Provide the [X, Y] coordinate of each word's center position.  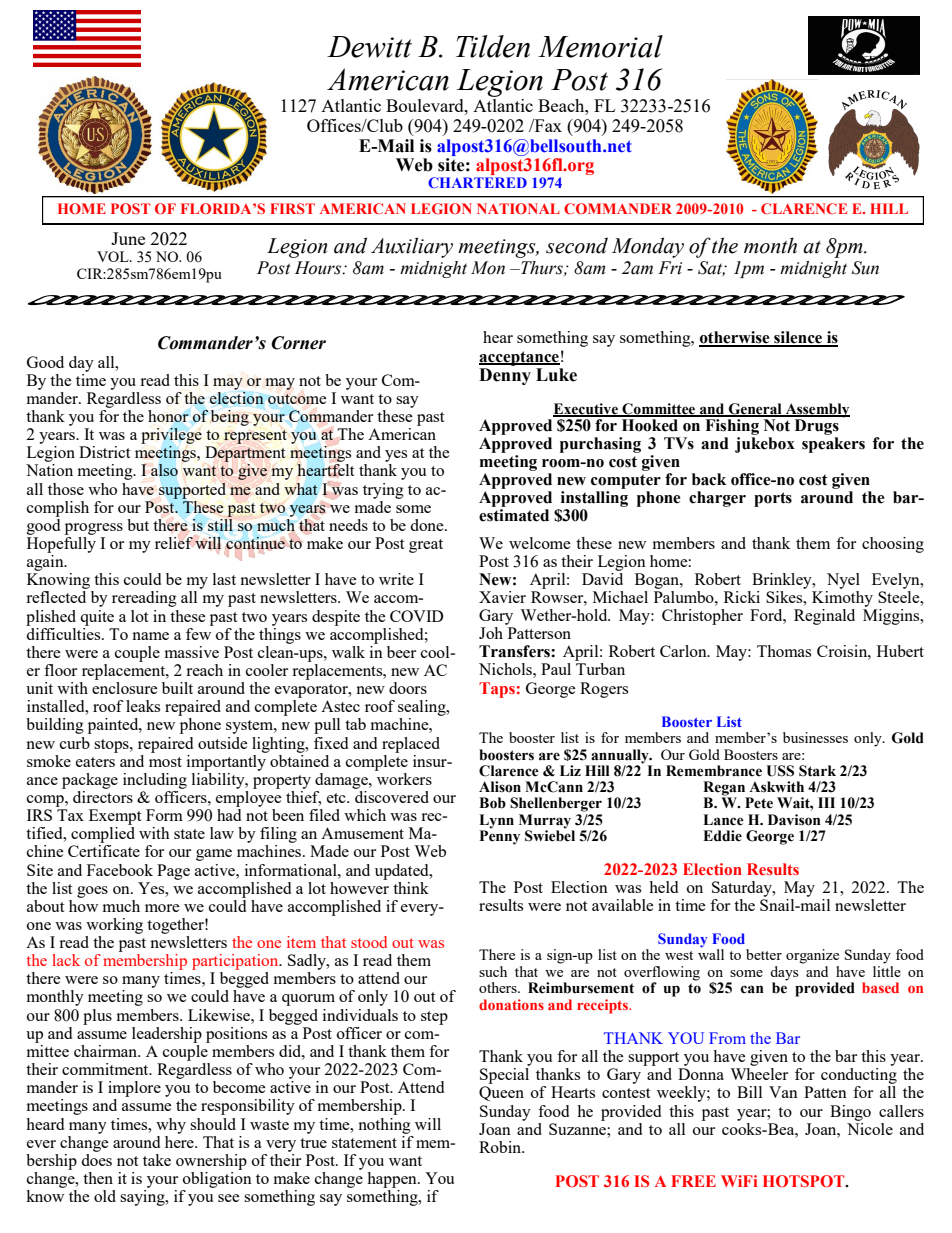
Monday [648, 247]
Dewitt [369, 47]
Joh [491, 633]
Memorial [600, 46]
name [150, 636]
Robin [501, 1147]
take [157, 1160]
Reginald [824, 617]
